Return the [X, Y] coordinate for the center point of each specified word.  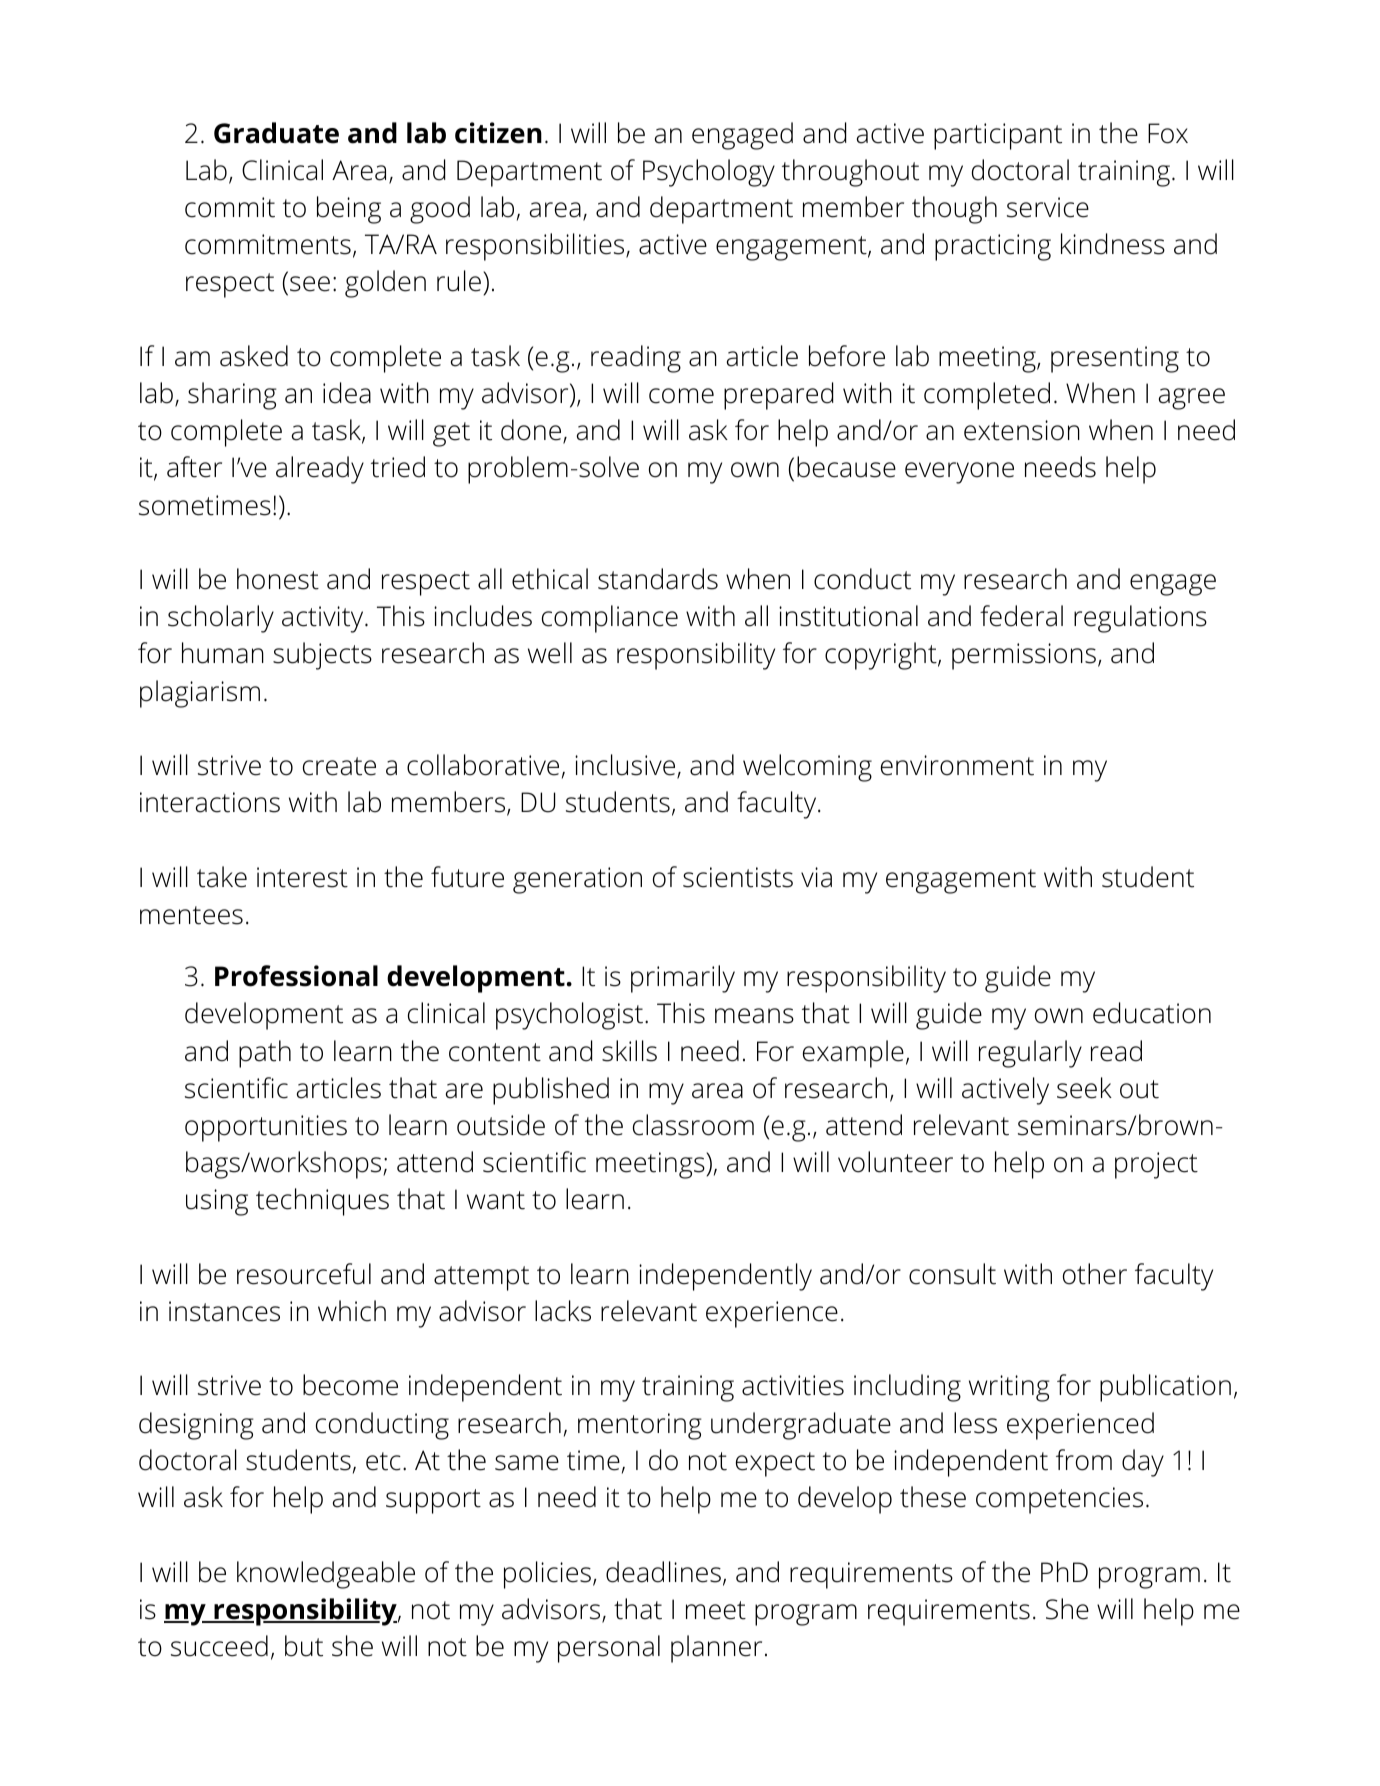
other [1095, 1274]
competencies [1059, 1500]
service [1048, 207]
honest [278, 579]
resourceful [304, 1274]
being [349, 210]
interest [302, 877]
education [1152, 1013]
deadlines [663, 1572]
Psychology [709, 173]
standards [658, 579]
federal [1021, 616]
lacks [563, 1311]
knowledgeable [326, 1575]
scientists [738, 877]
